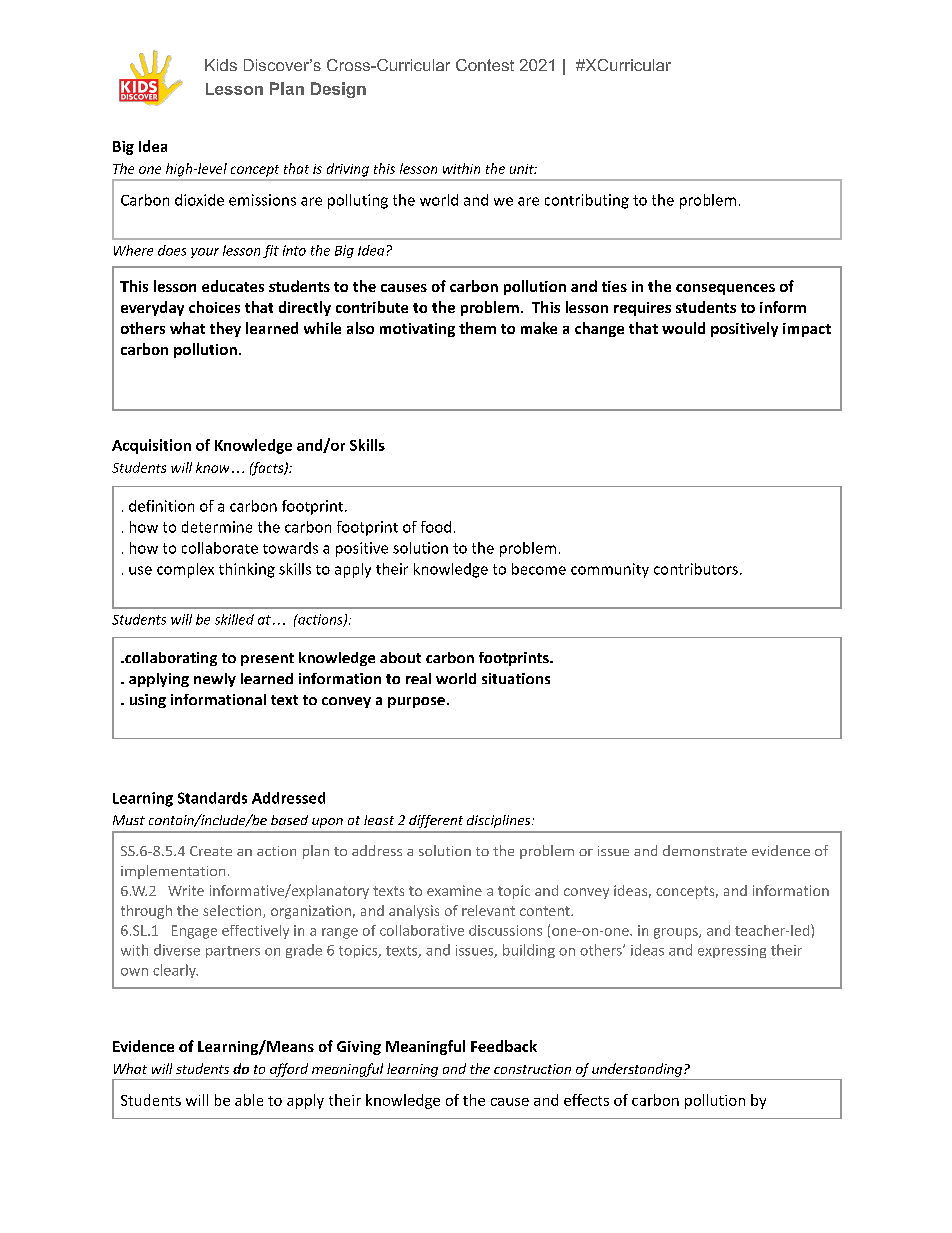 This image has height=1233, width=952. What do you see at coordinates (185, 570) in the image?
I see `complex` at bounding box center [185, 570].
